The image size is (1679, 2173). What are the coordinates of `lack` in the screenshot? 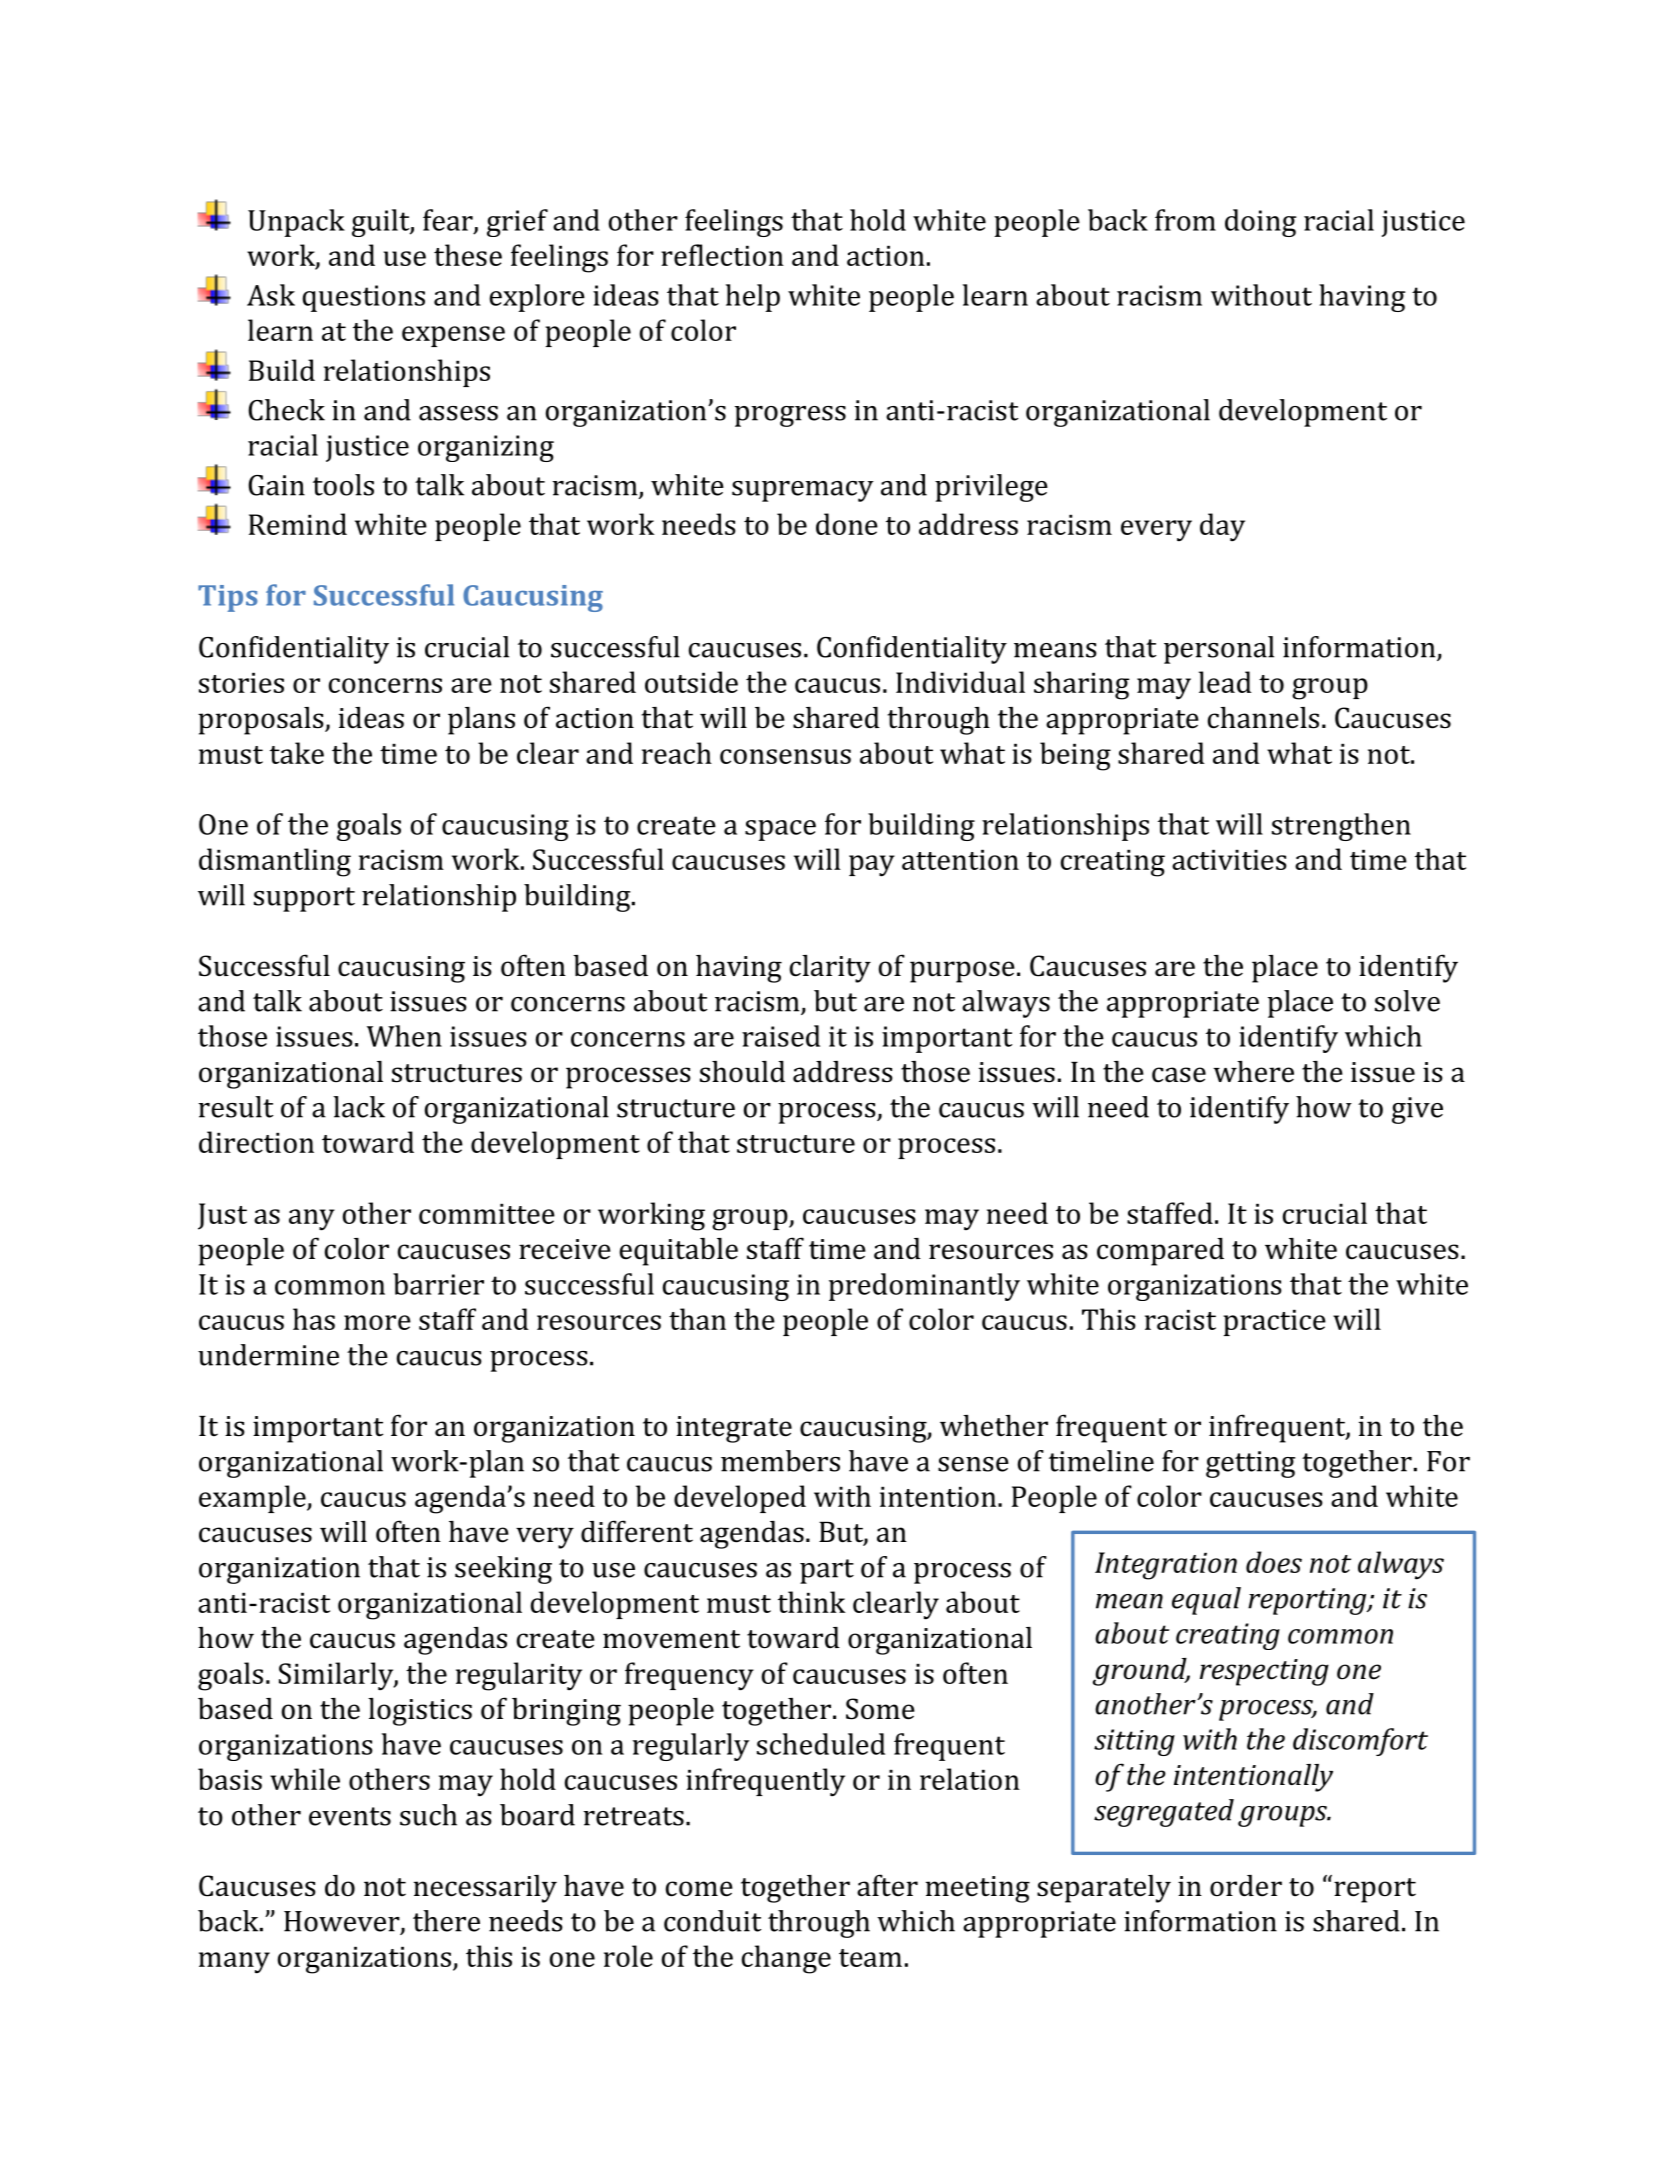 It's located at (359, 1107).
